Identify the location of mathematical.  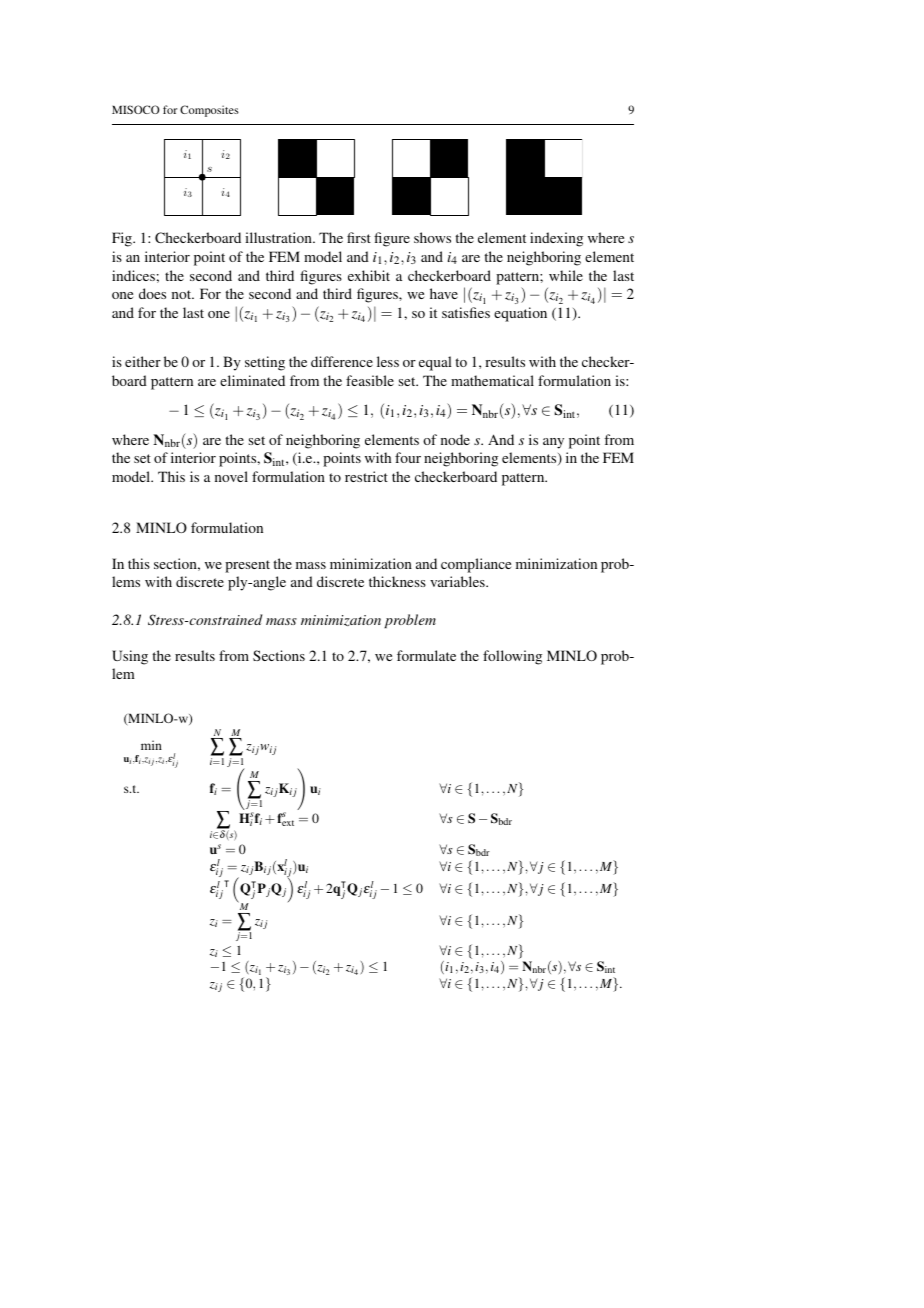
(492, 380).
